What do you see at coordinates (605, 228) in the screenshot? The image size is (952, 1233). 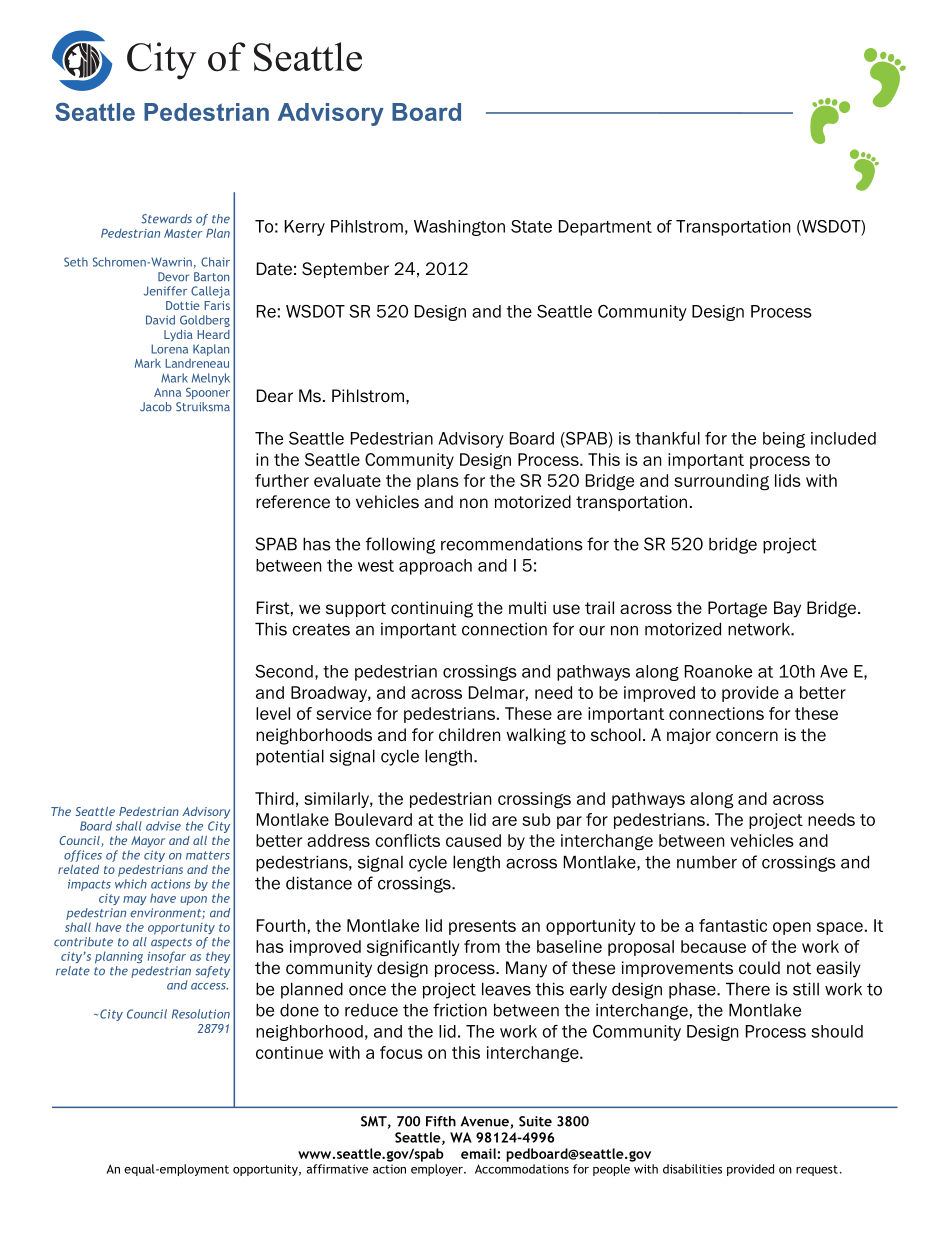 I see `Department` at bounding box center [605, 228].
